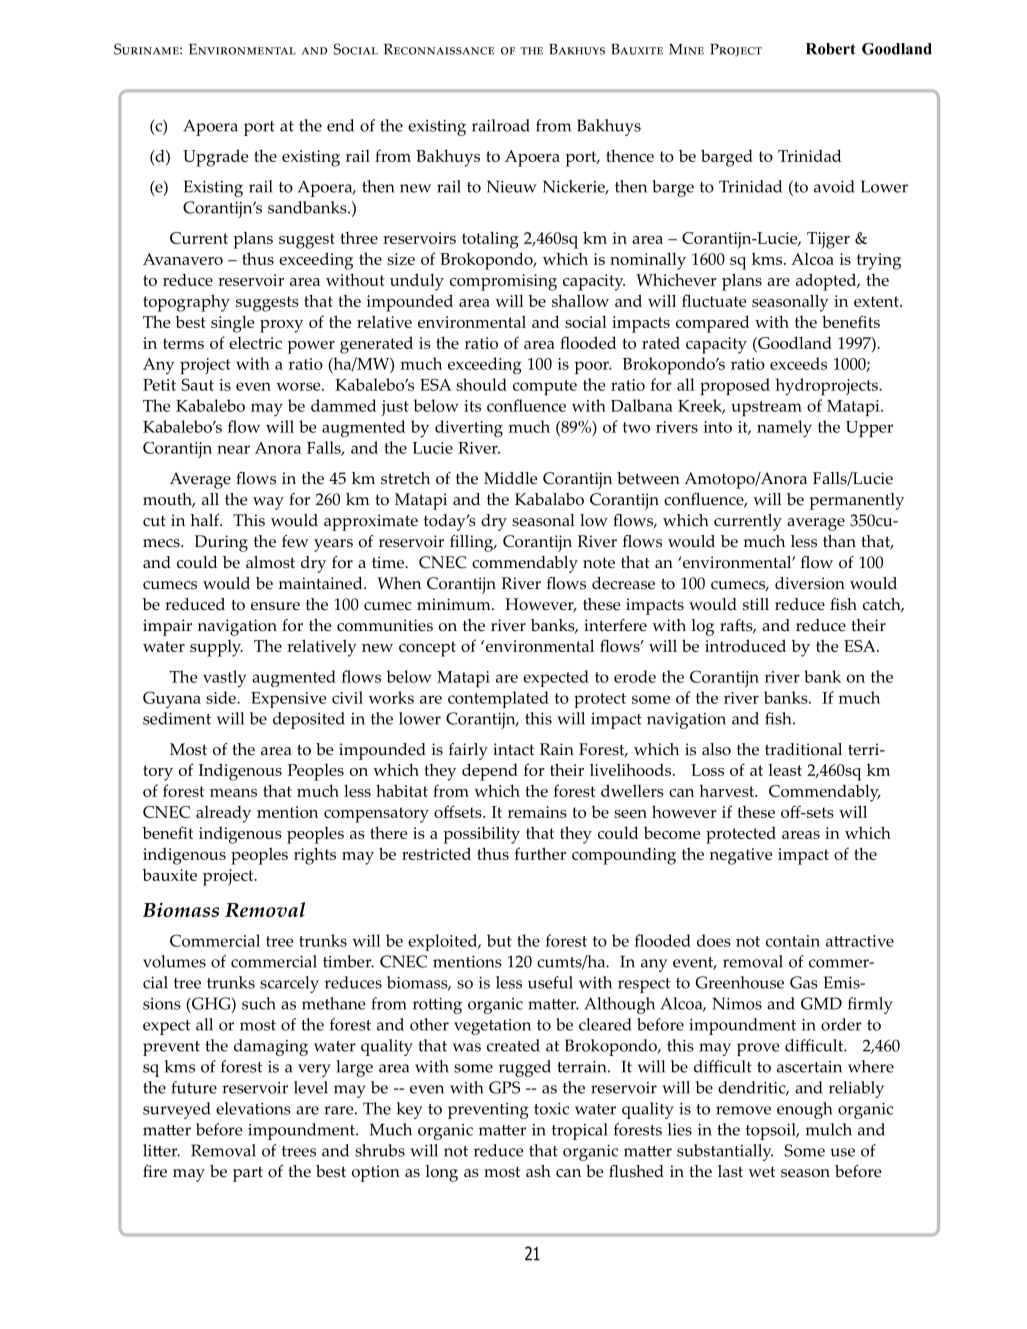  Describe the element at coordinates (268, 503) in the document. I see `way` at that location.
